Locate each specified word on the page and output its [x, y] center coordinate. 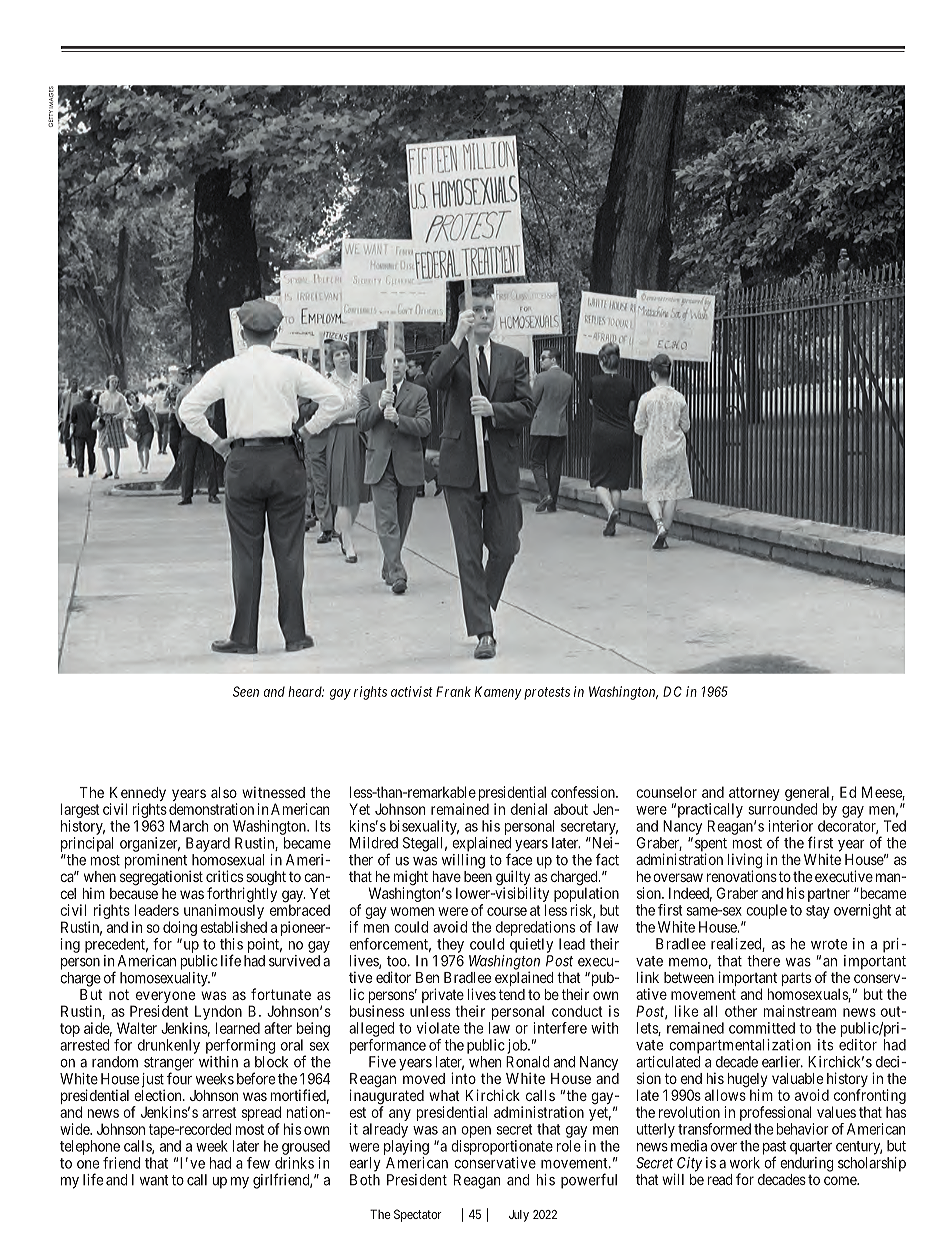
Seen [246, 691]
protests [547, 693]
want [154, 1180]
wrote [829, 944]
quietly [531, 945]
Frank [453, 691]
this [231, 944]
